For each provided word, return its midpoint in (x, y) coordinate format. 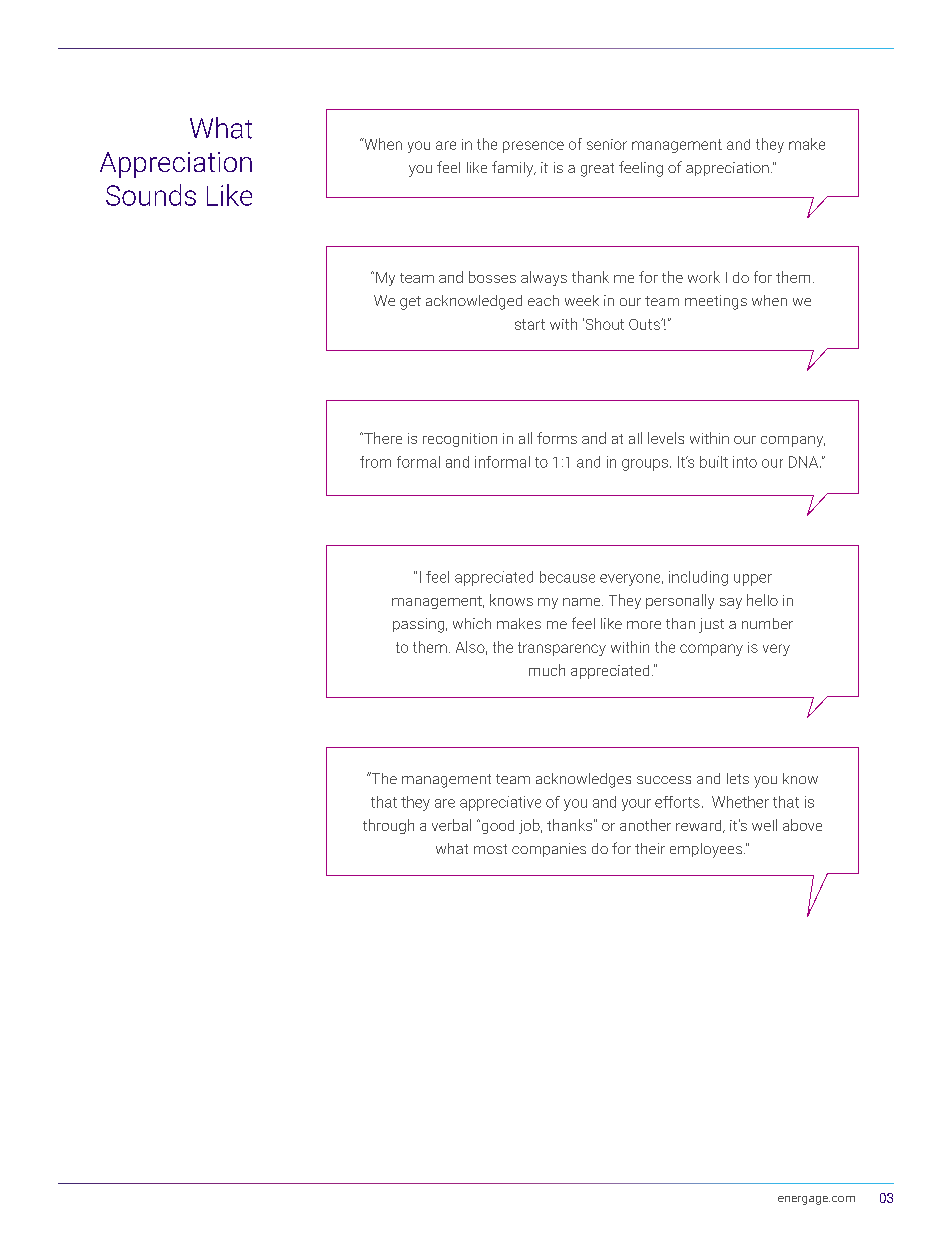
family (514, 169)
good (496, 827)
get (410, 303)
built (714, 462)
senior (607, 144)
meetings (716, 302)
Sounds (151, 195)
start (530, 324)
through (388, 826)
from (375, 462)
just (711, 625)
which (472, 623)
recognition (460, 440)
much (547, 670)
